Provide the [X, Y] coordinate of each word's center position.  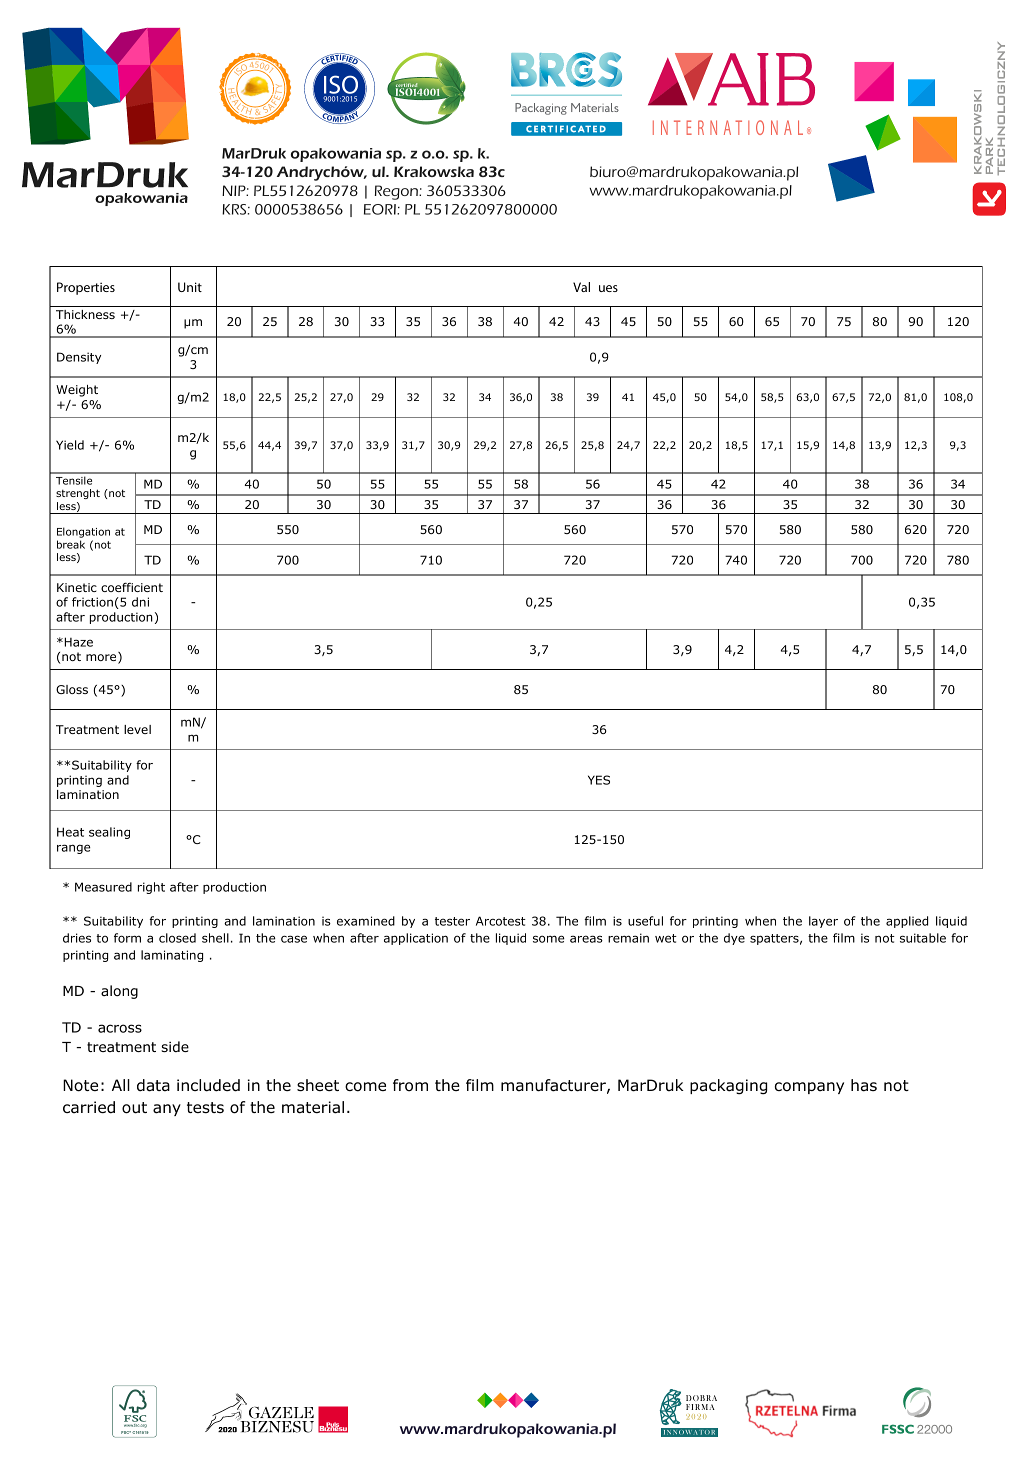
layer [823, 922]
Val [581, 287]
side [175, 1046]
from [410, 1085]
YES [599, 780]
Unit [190, 287]
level [137, 729]
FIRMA [700, 1407]
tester [452, 921]
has [864, 1085]
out [134, 1108]
